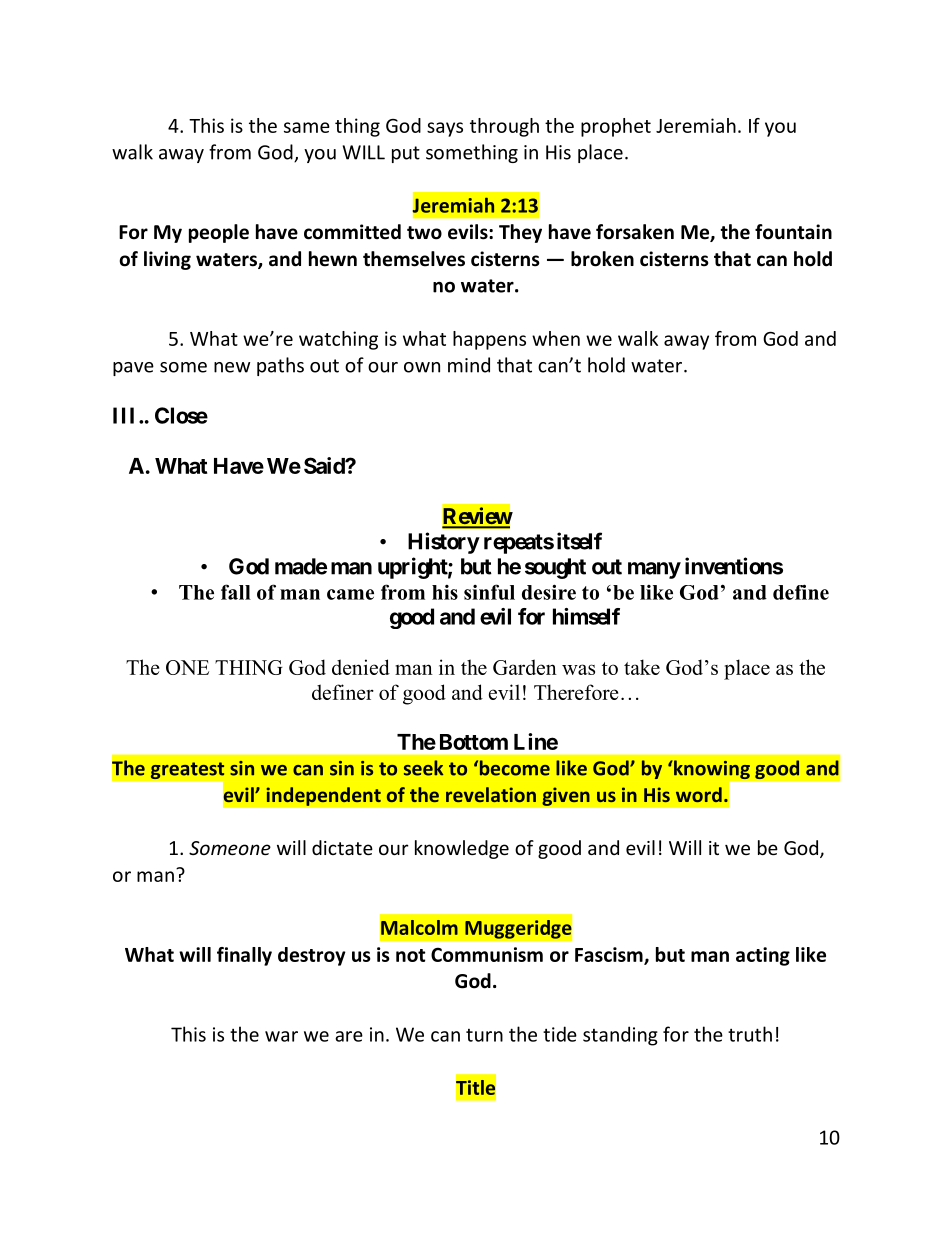  Describe the element at coordinates (711, 769) in the screenshot. I see `knowing` at that location.
